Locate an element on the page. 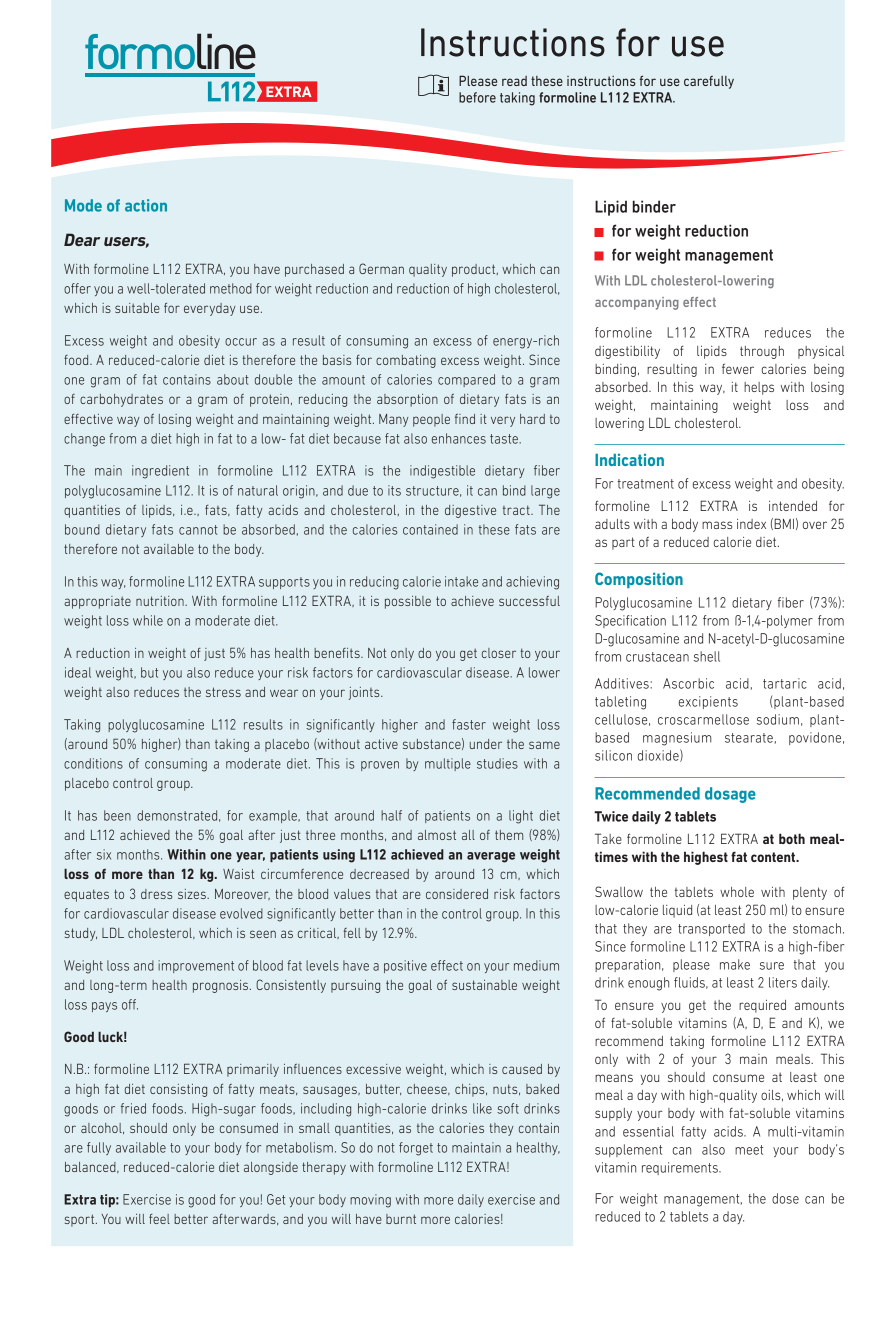  closer is located at coordinates (499, 653).
